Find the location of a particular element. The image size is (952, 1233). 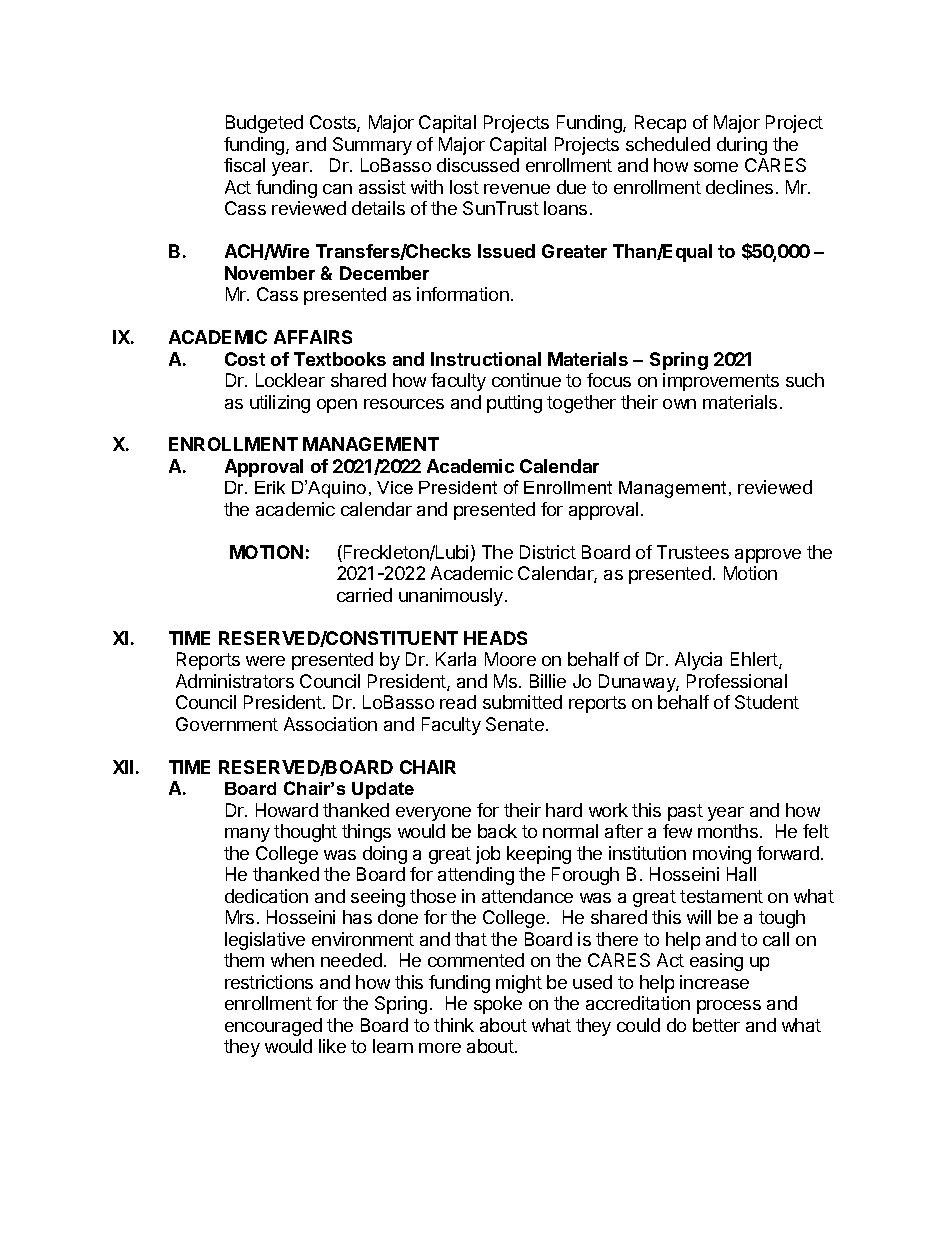

Trustees is located at coordinates (693, 552).
